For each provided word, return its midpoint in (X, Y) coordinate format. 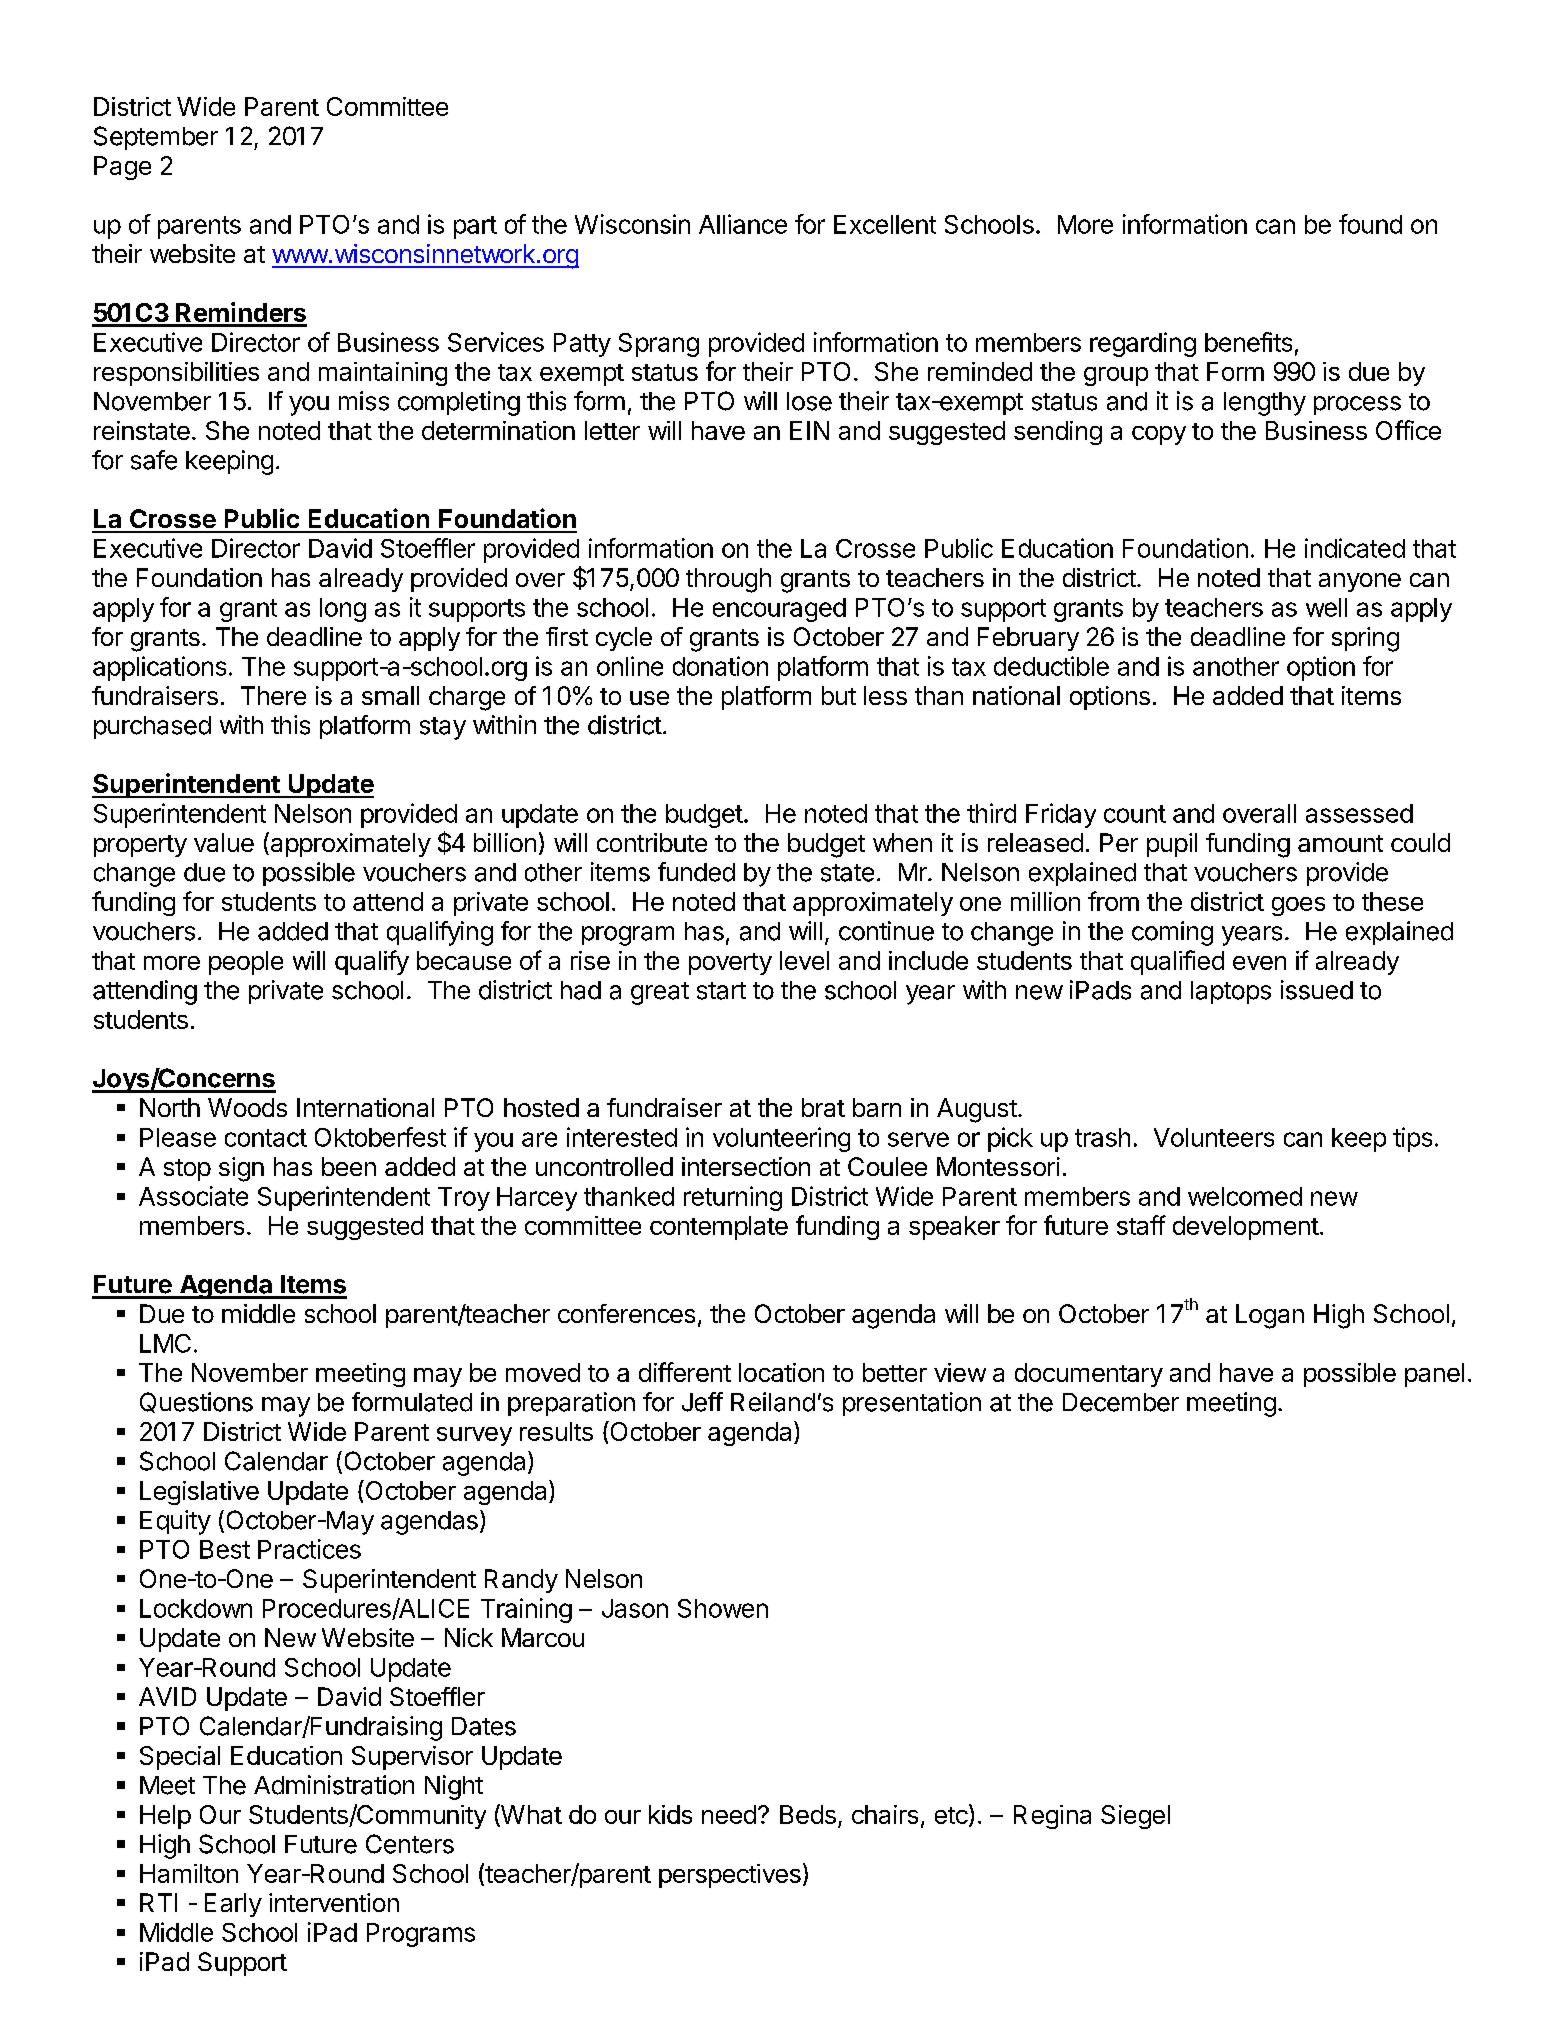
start (721, 991)
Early (233, 1905)
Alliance (743, 224)
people (246, 963)
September (156, 138)
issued (1317, 990)
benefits (1248, 342)
